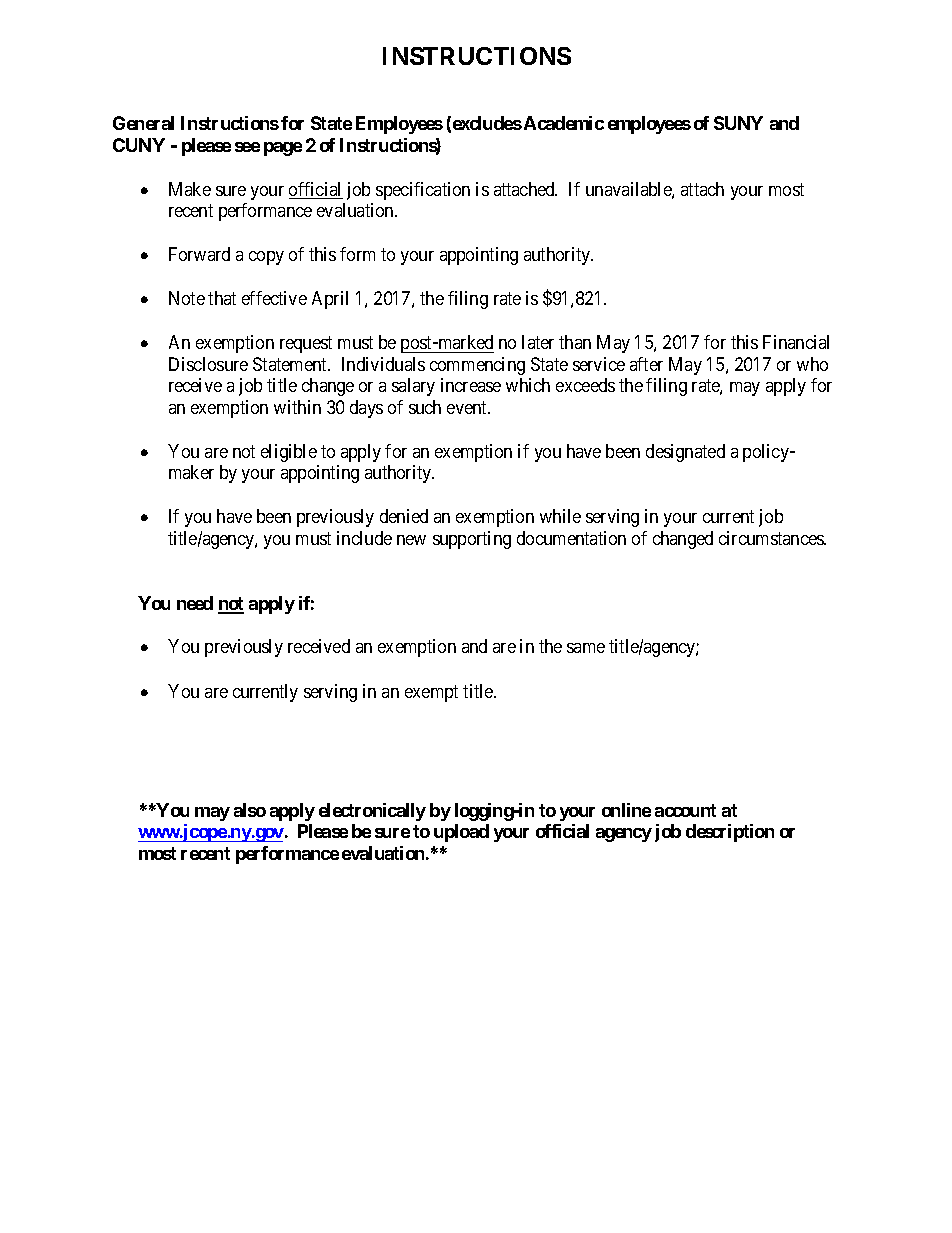  Describe the element at coordinates (685, 453) in the document. I see `designated` at that location.
